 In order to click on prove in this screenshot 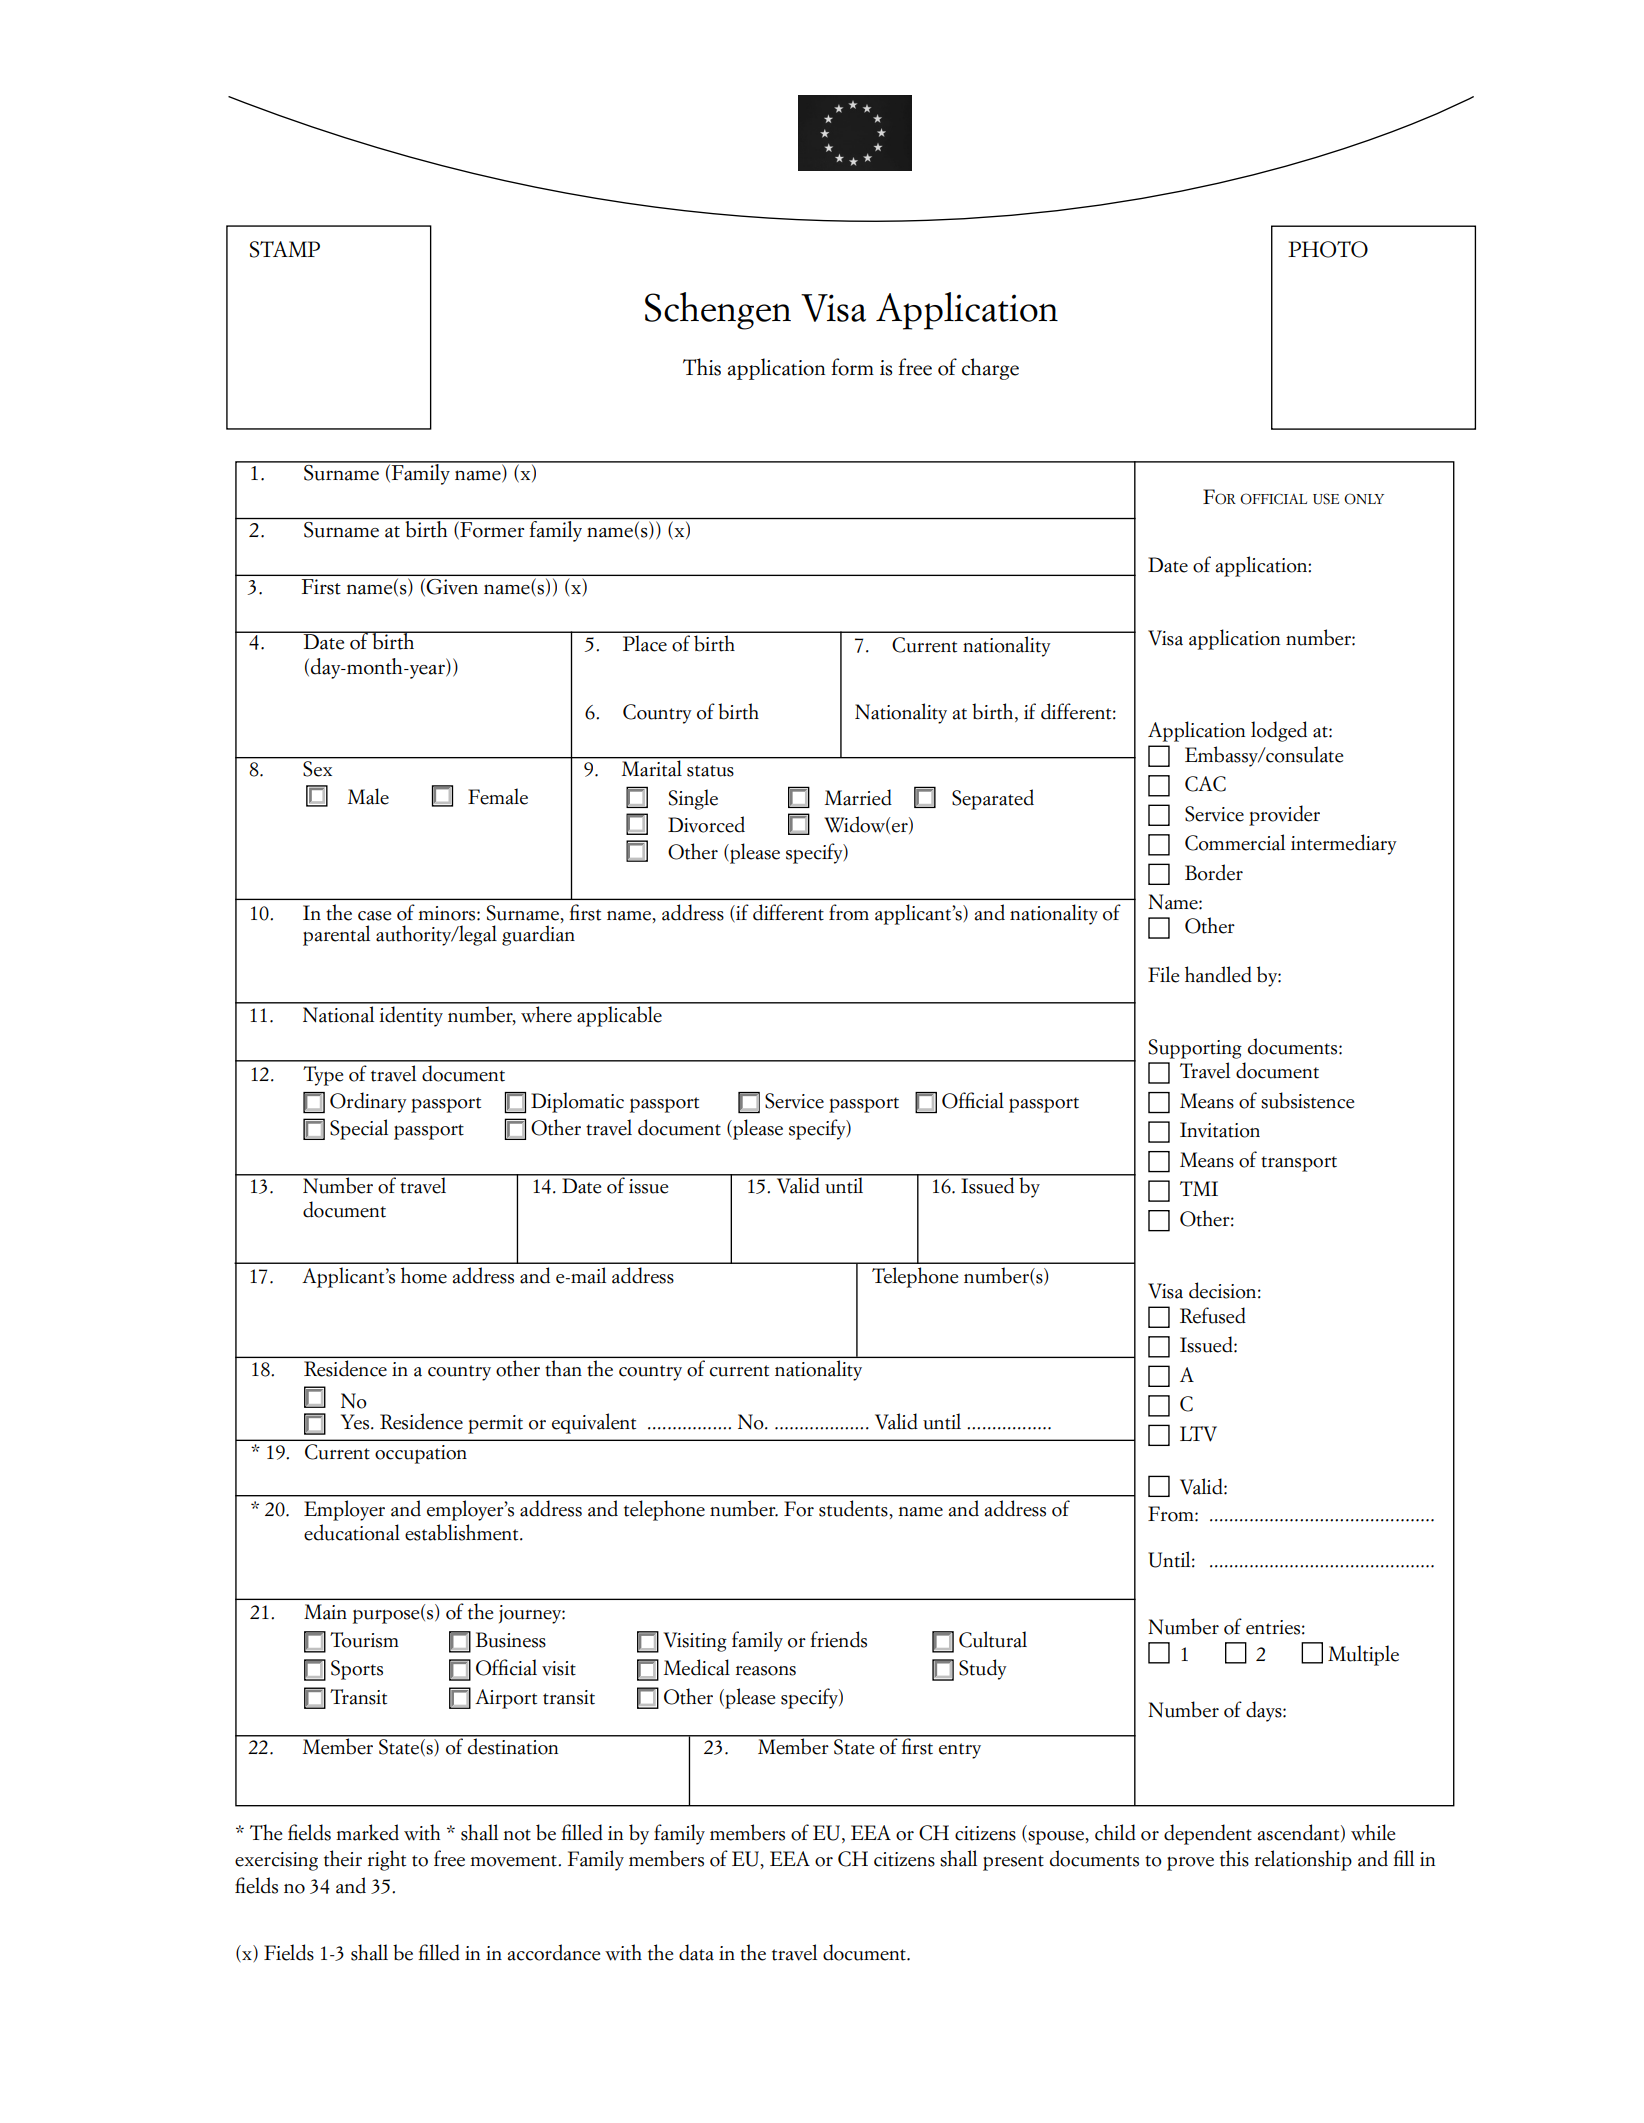, I will do `click(1190, 1863)`.
